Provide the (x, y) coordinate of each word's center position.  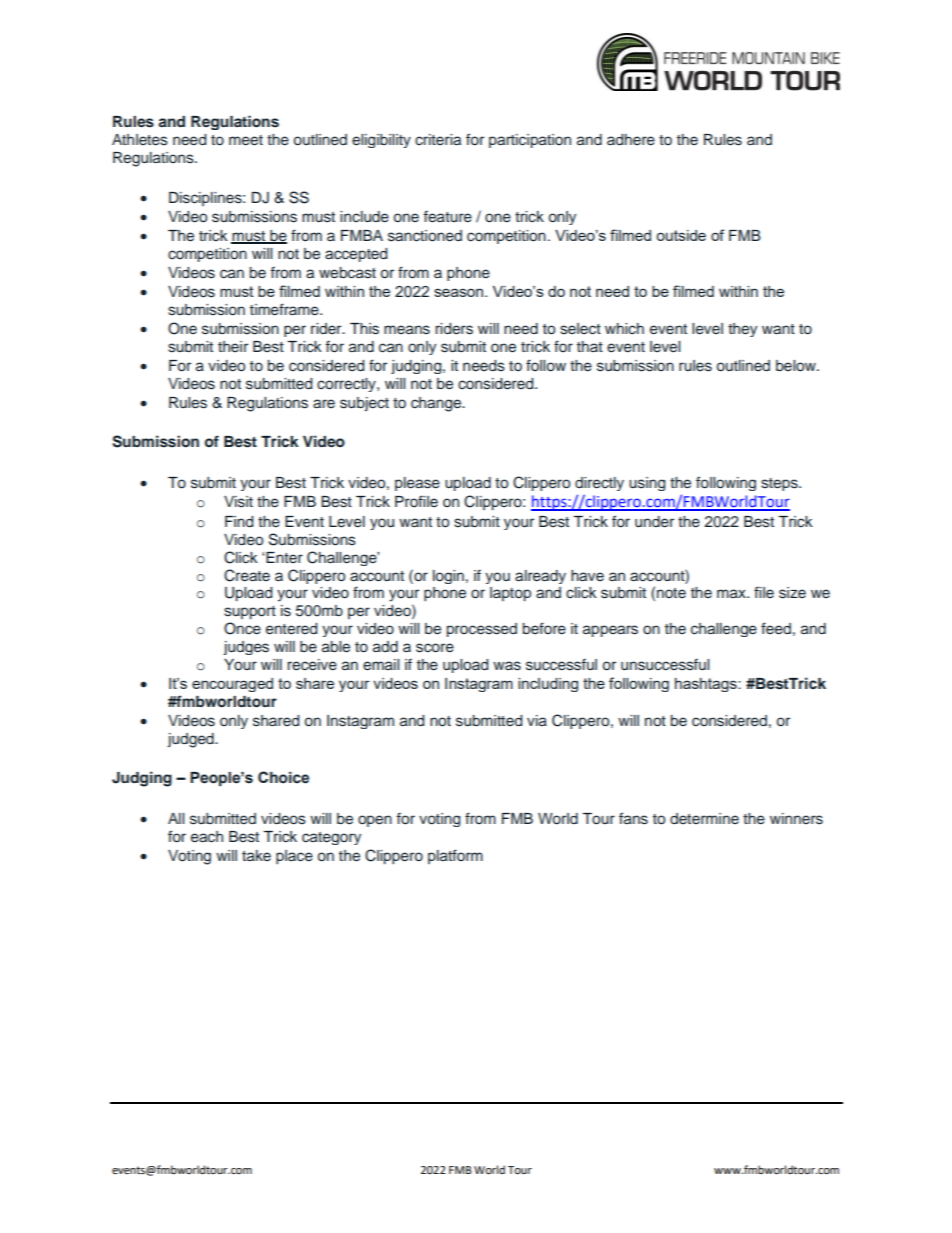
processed (482, 630)
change (437, 404)
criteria (438, 140)
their (233, 346)
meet (246, 140)
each (207, 837)
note (671, 593)
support (250, 612)
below (797, 366)
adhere (631, 140)
